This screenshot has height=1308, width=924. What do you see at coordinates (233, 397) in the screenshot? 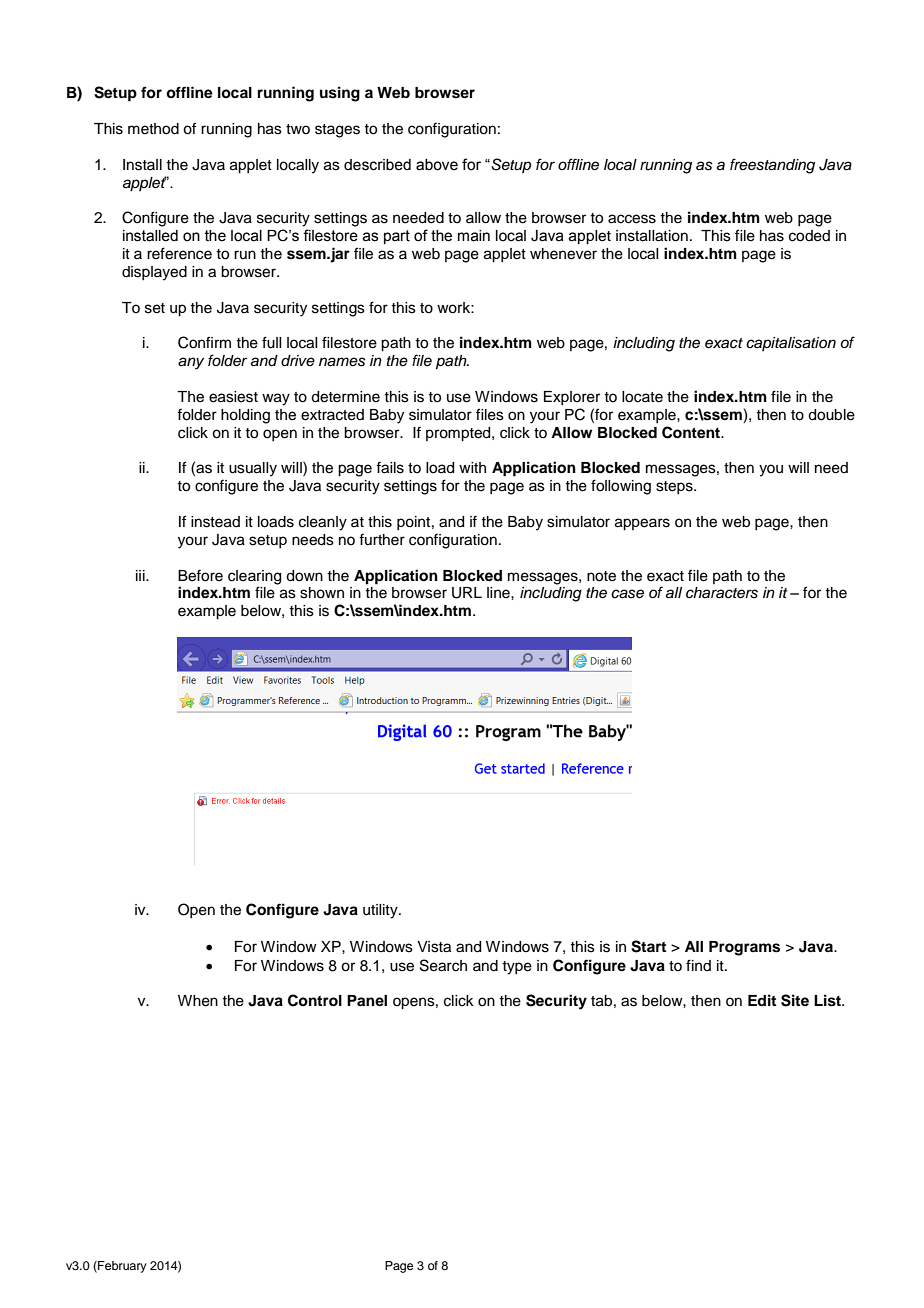
I see `easiest` at bounding box center [233, 397].
